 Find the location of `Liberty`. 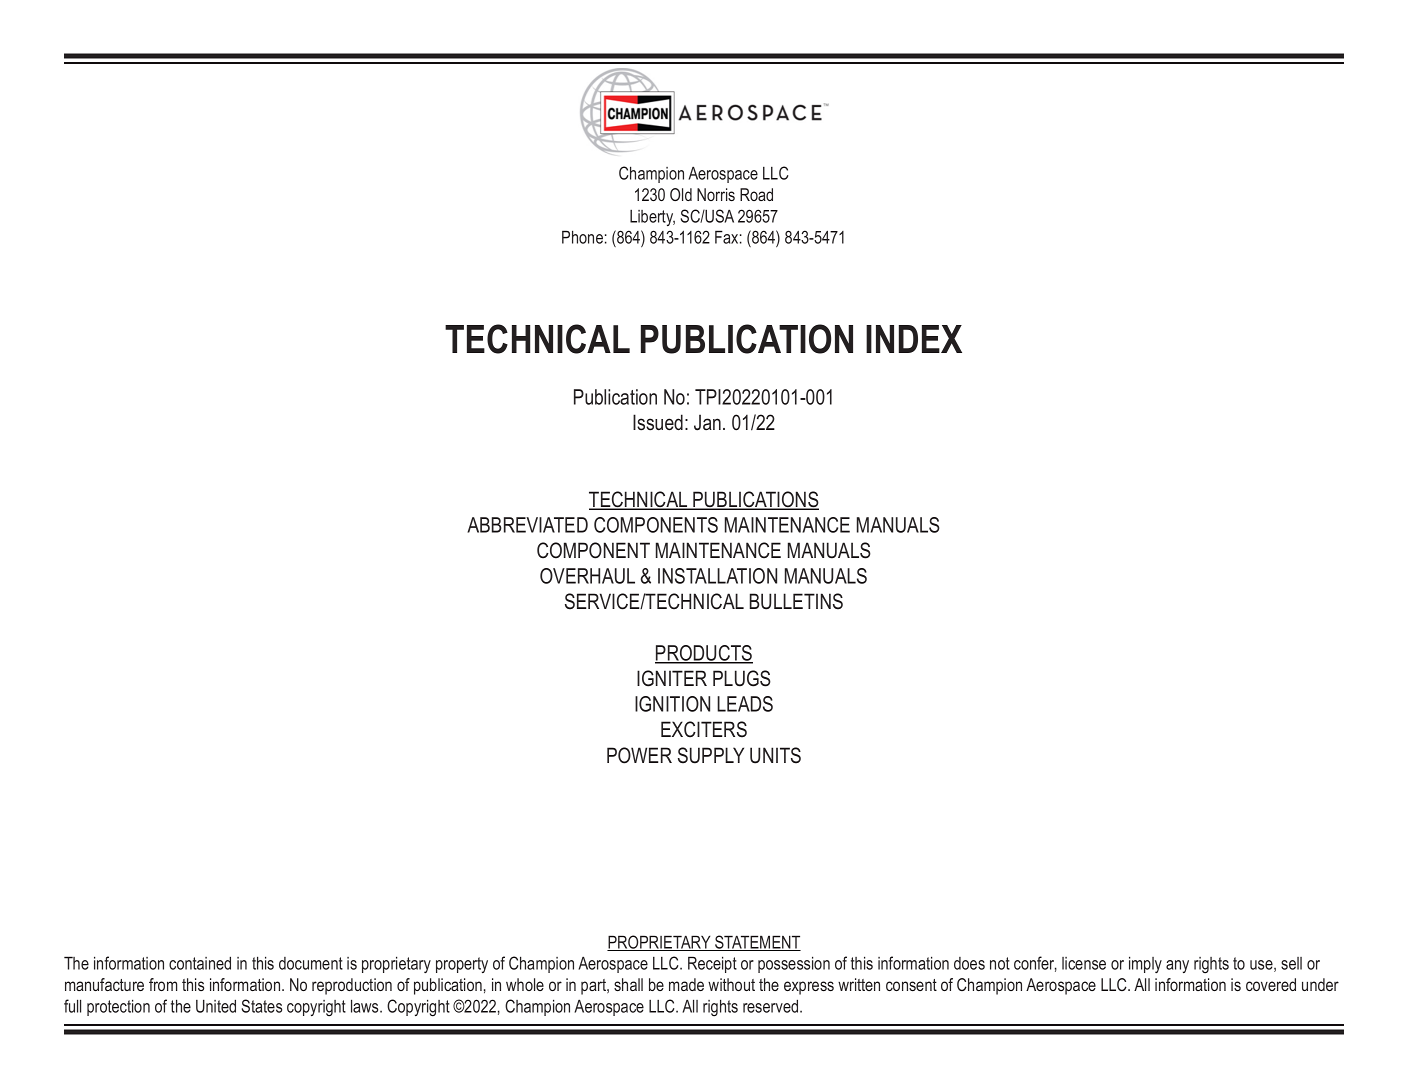

Liberty is located at coordinates (652, 218).
